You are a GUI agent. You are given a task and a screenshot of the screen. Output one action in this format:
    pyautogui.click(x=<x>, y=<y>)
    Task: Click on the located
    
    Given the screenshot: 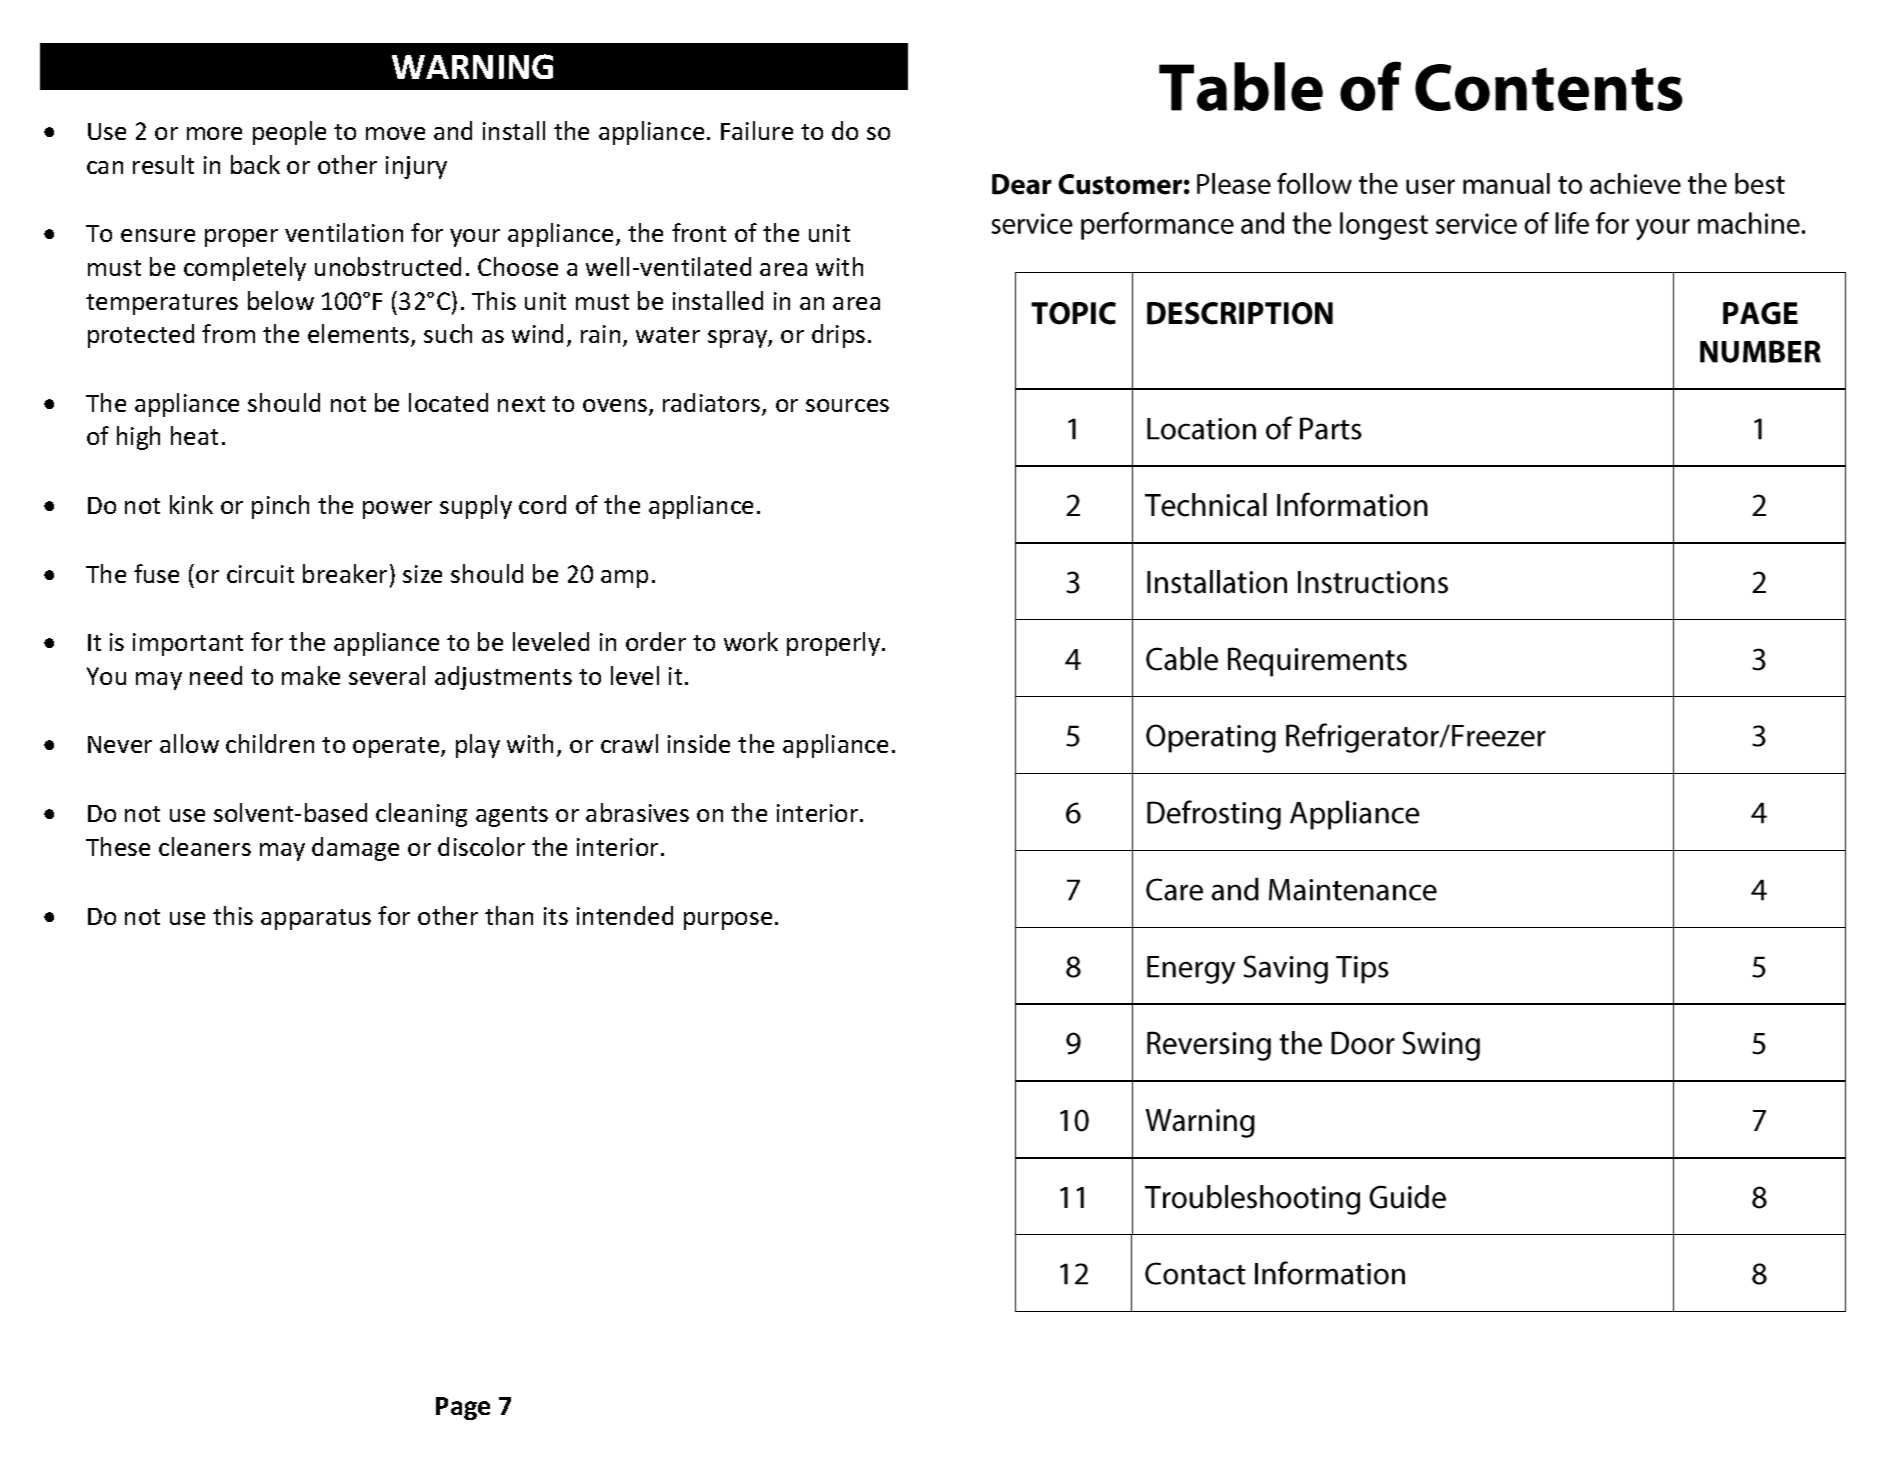 What is the action you would take?
    pyautogui.click(x=448, y=402)
